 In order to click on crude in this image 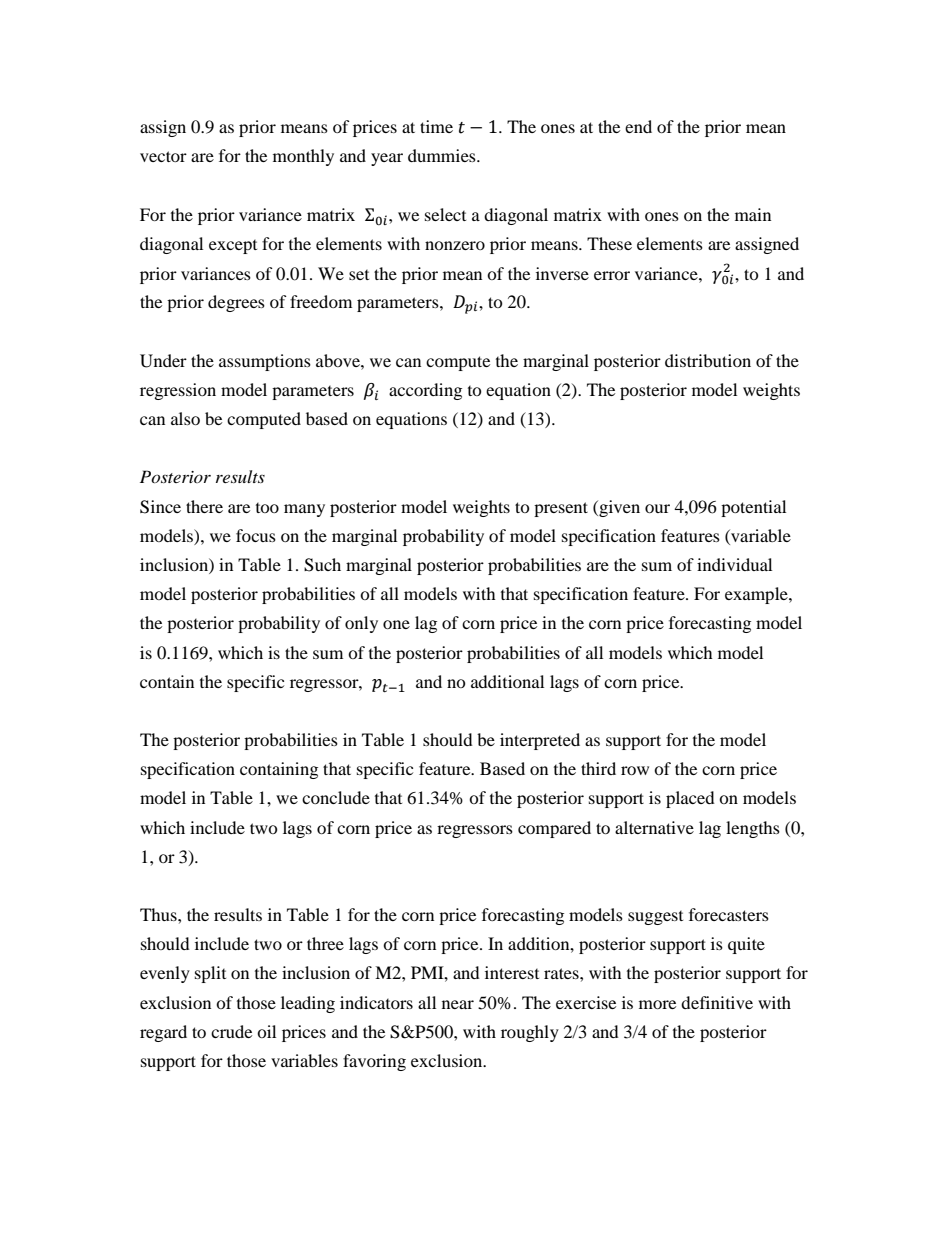, I will do `click(231, 1031)`.
